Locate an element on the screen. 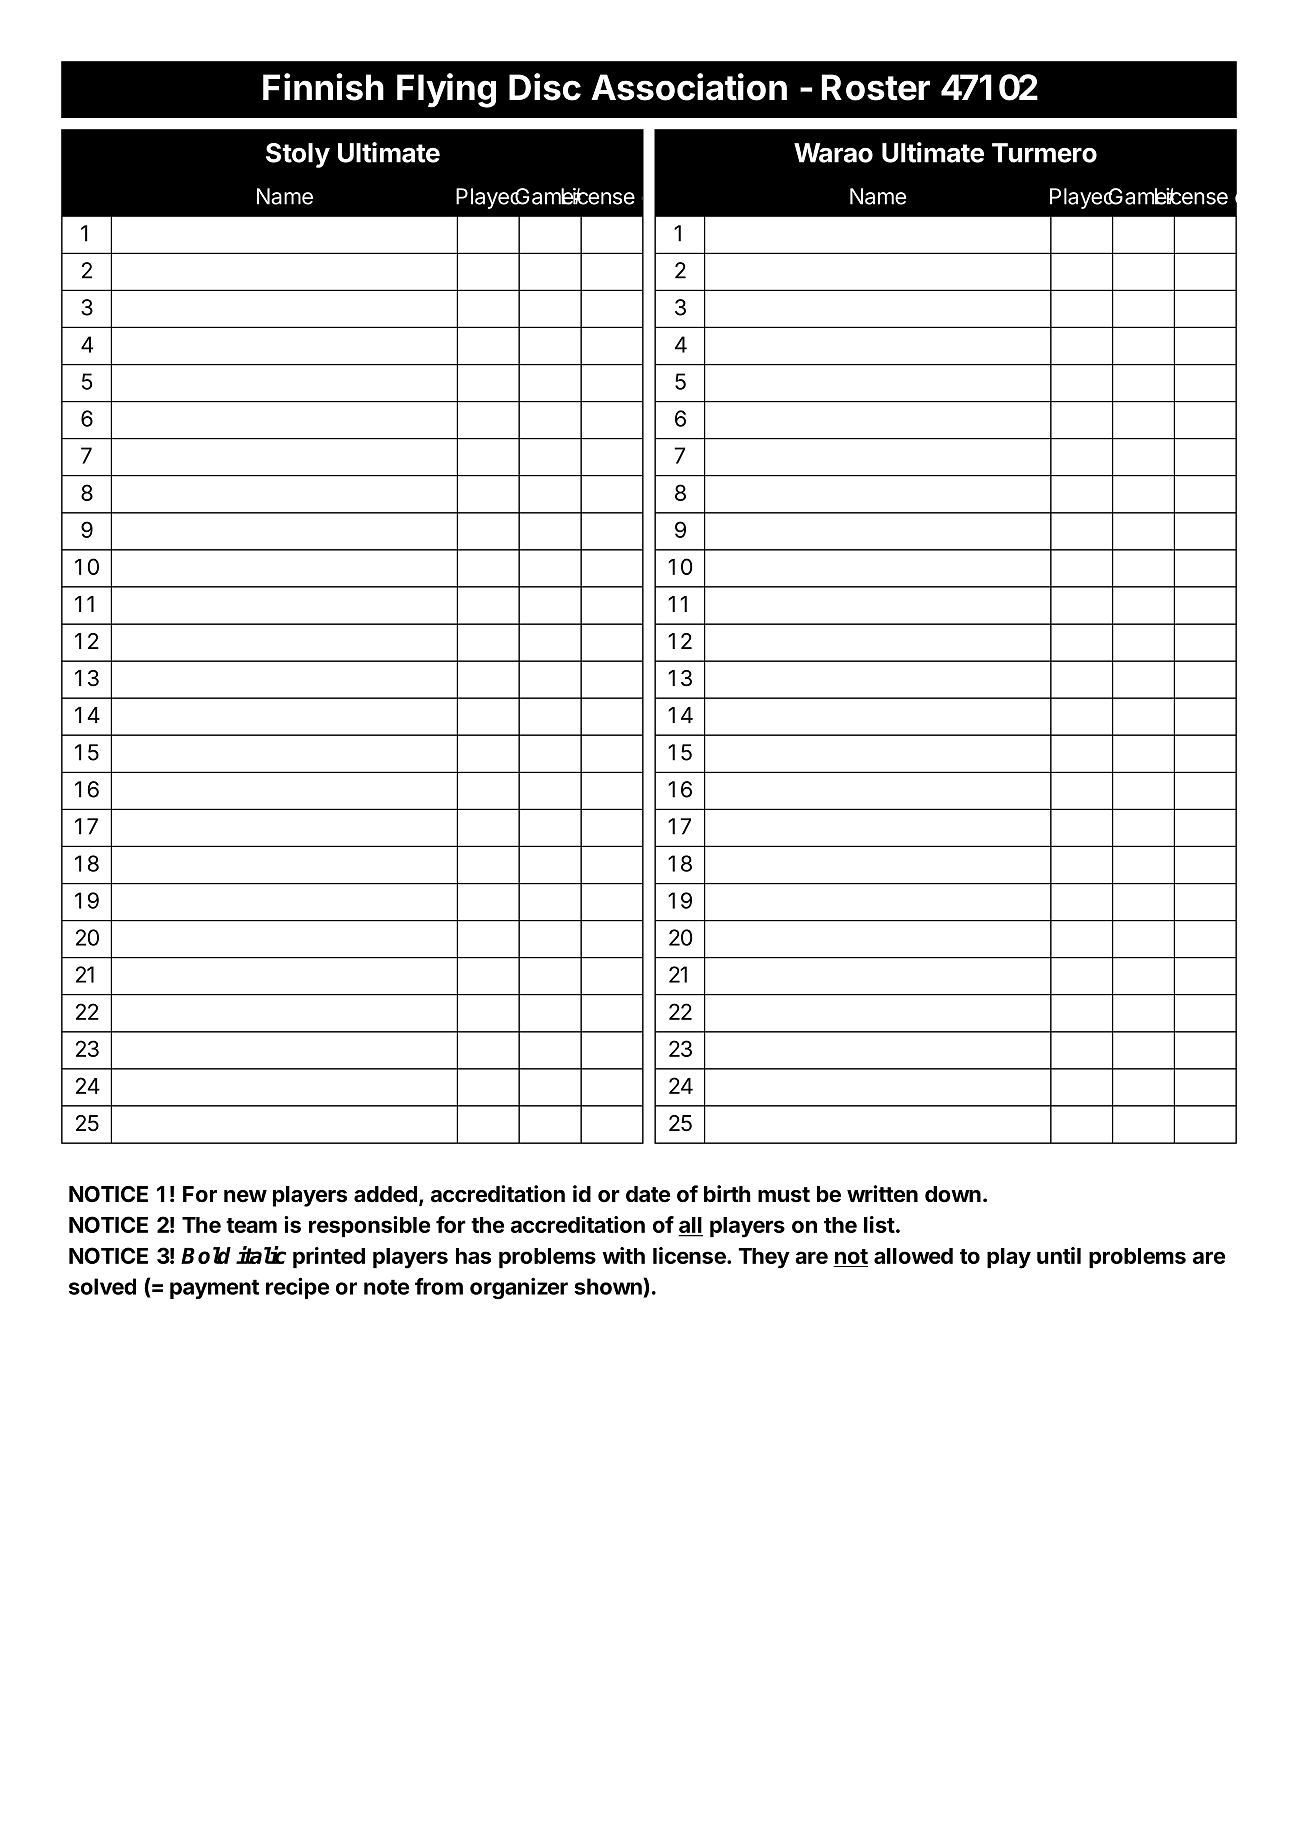  allowed is located at coordinates (913, 1256).
